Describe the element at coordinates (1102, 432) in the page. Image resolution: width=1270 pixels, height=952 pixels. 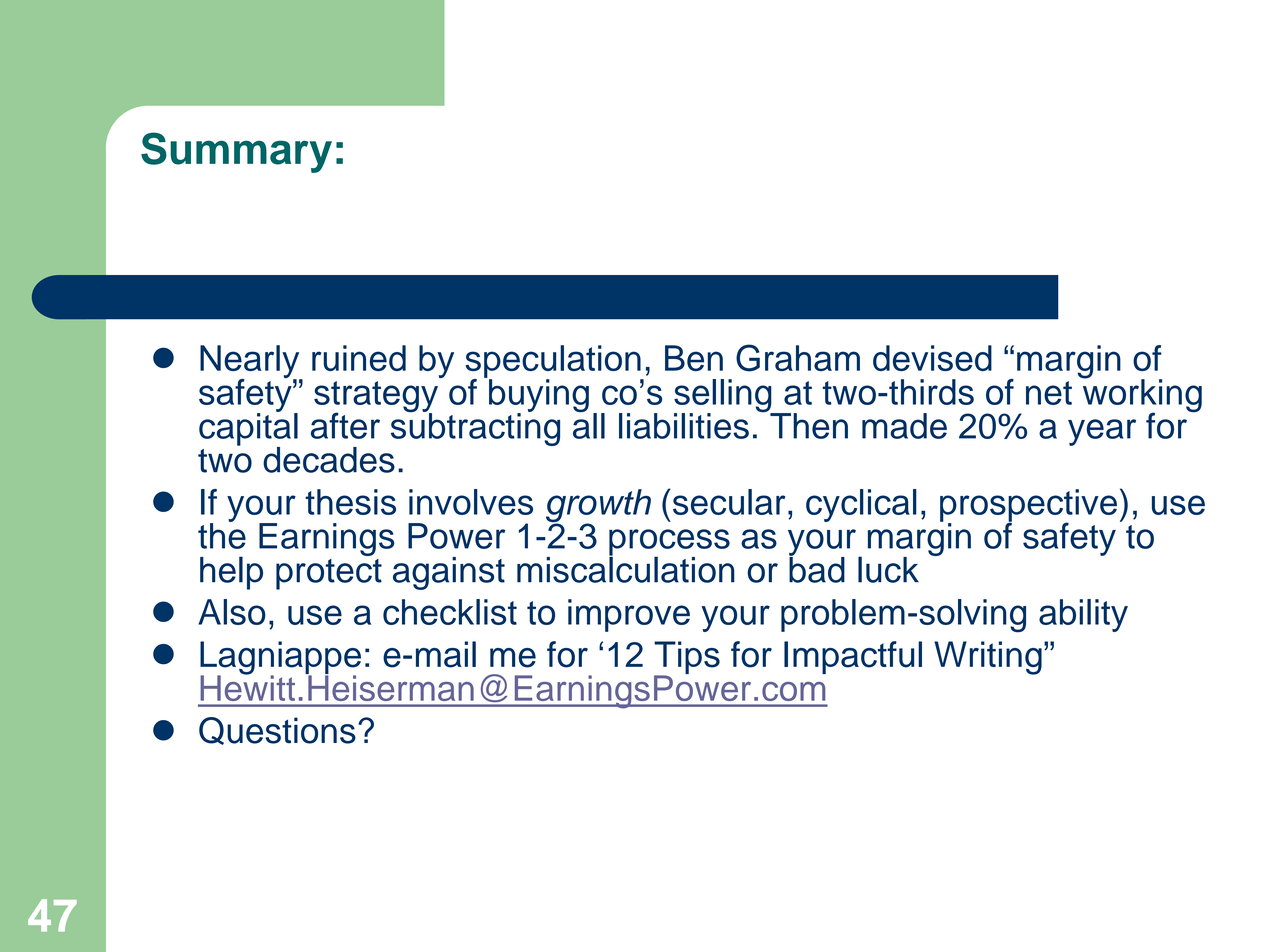
I see `year` at that location.
